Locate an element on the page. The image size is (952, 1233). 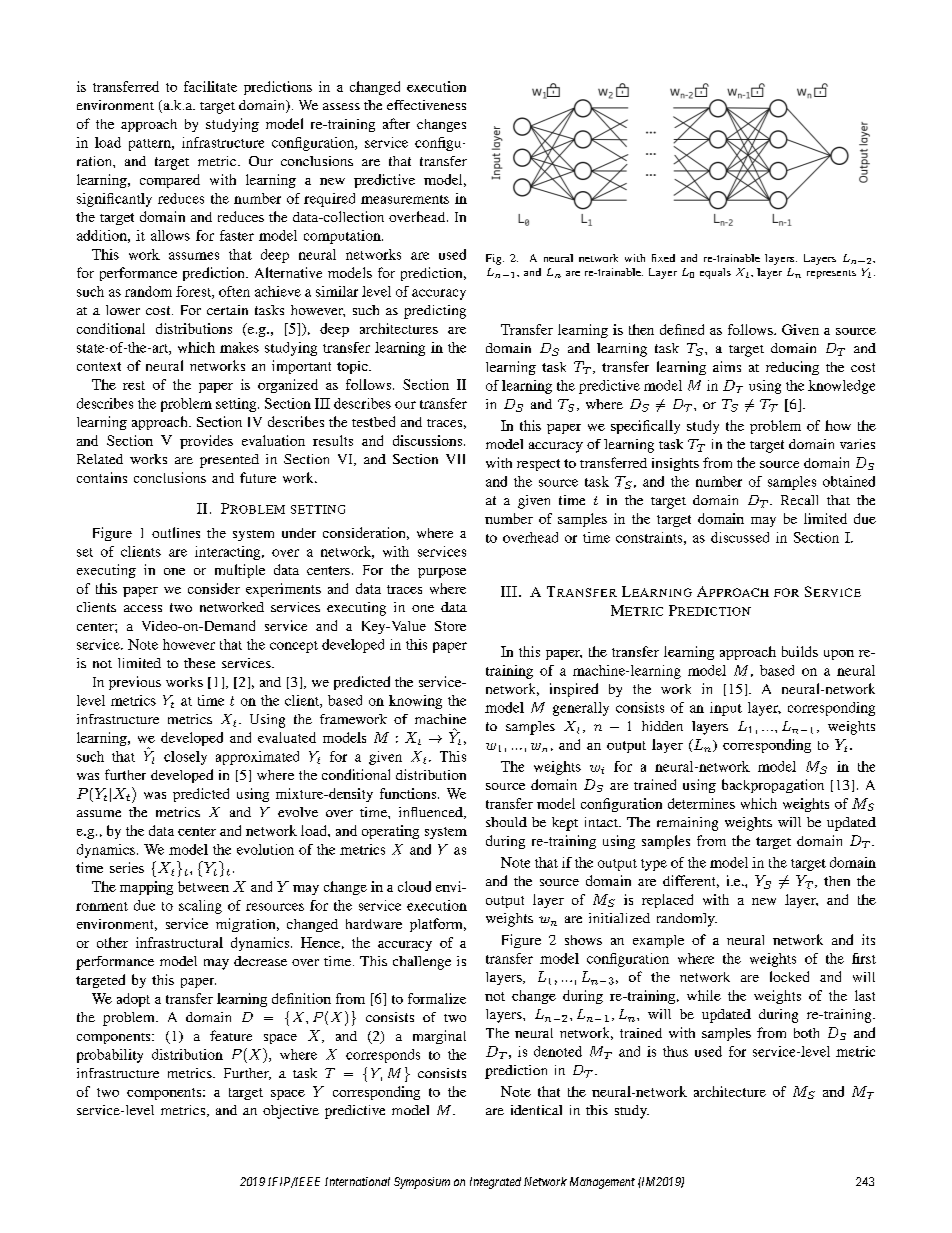
predicting is located at coordinates (435, 312).
